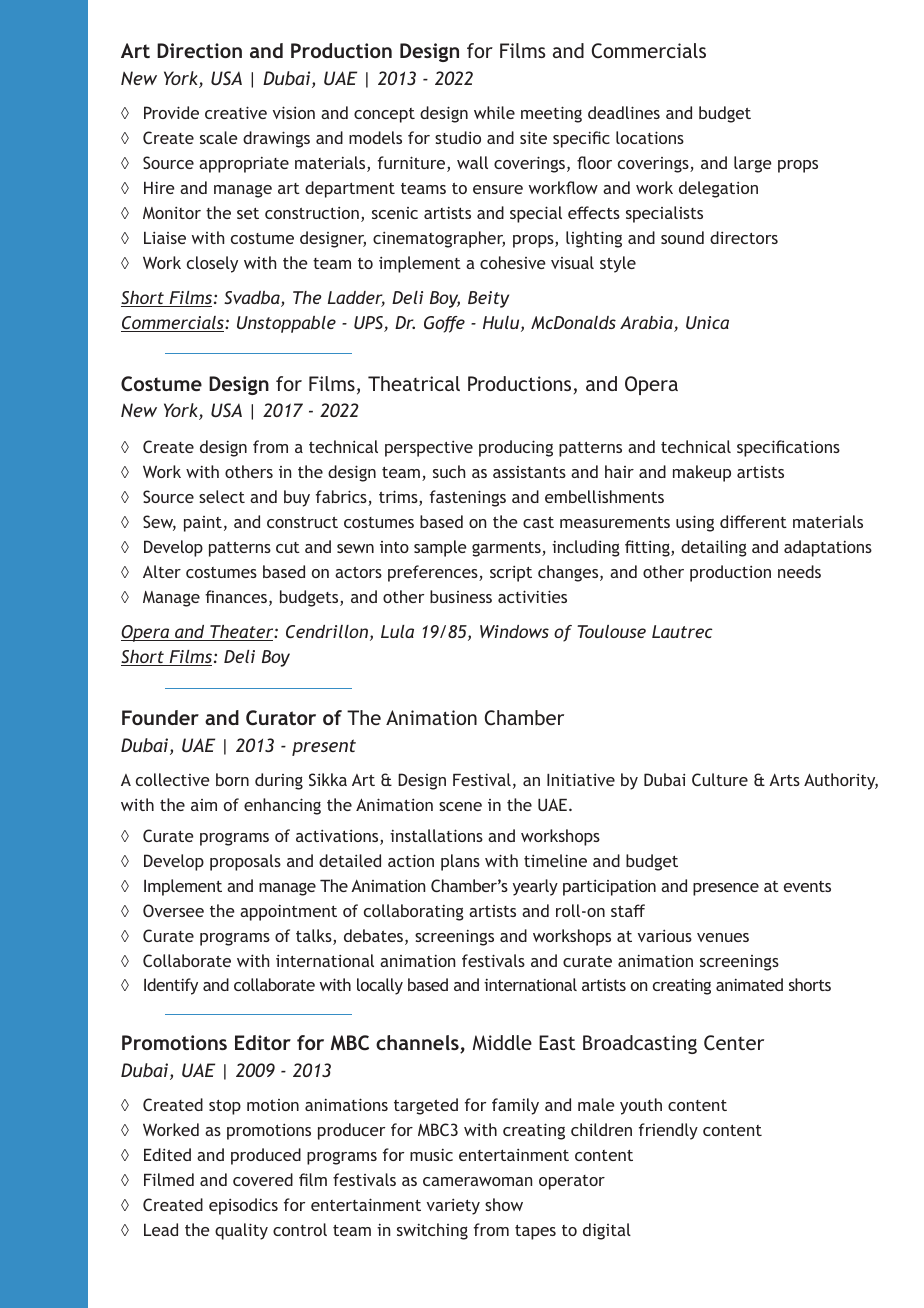 The height and width of the image is (1308, 924). Describe the element at coordinates (494, 112) in the image. I see `while` at that location.
